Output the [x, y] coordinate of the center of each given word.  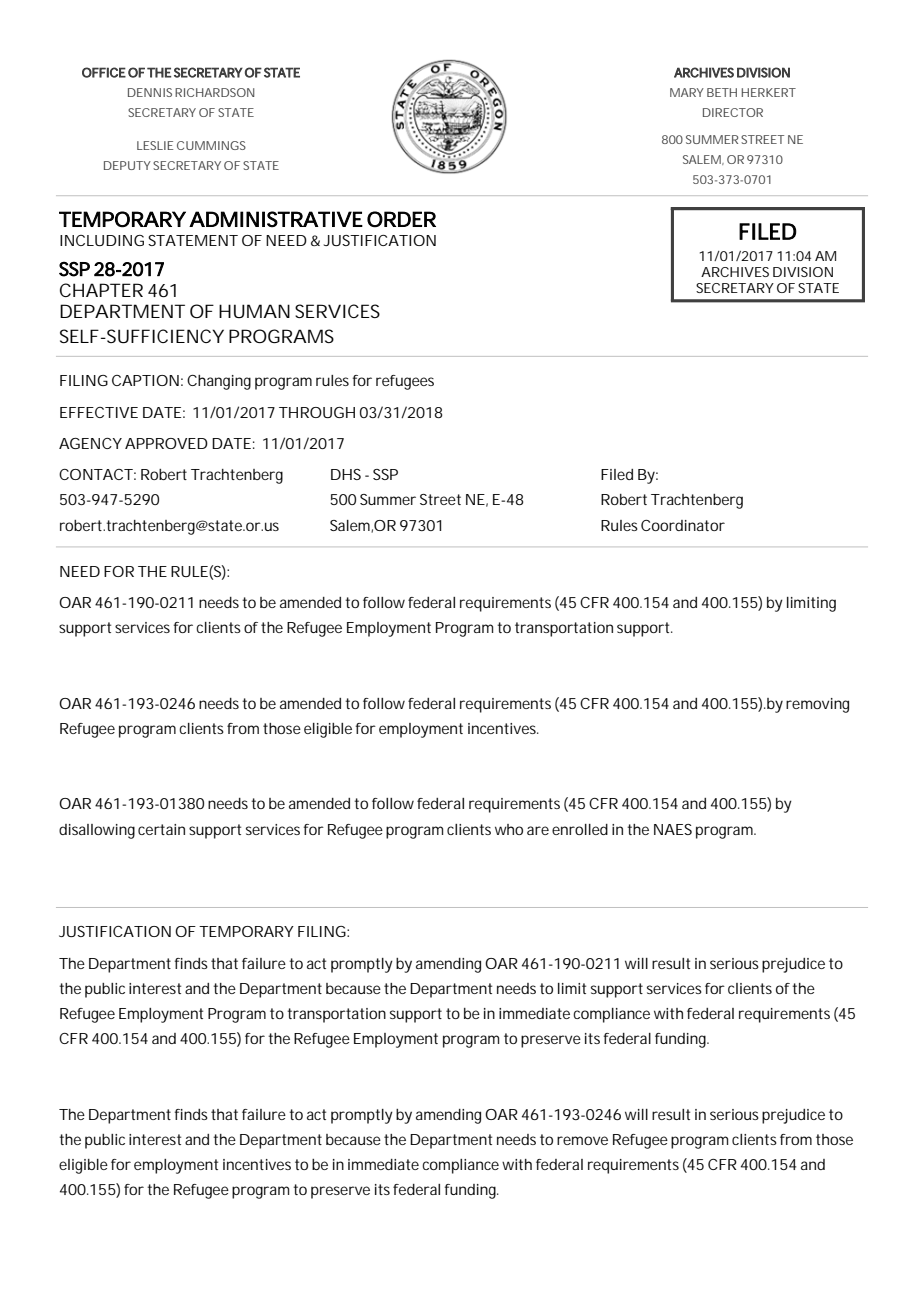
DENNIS [150, 92]
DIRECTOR [733, 112]
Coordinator [683, 525]
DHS [346, 474]
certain [161, 829]
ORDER [401, 219]
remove [582, 1140]
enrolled [580, 829]
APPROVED [166, 443]
